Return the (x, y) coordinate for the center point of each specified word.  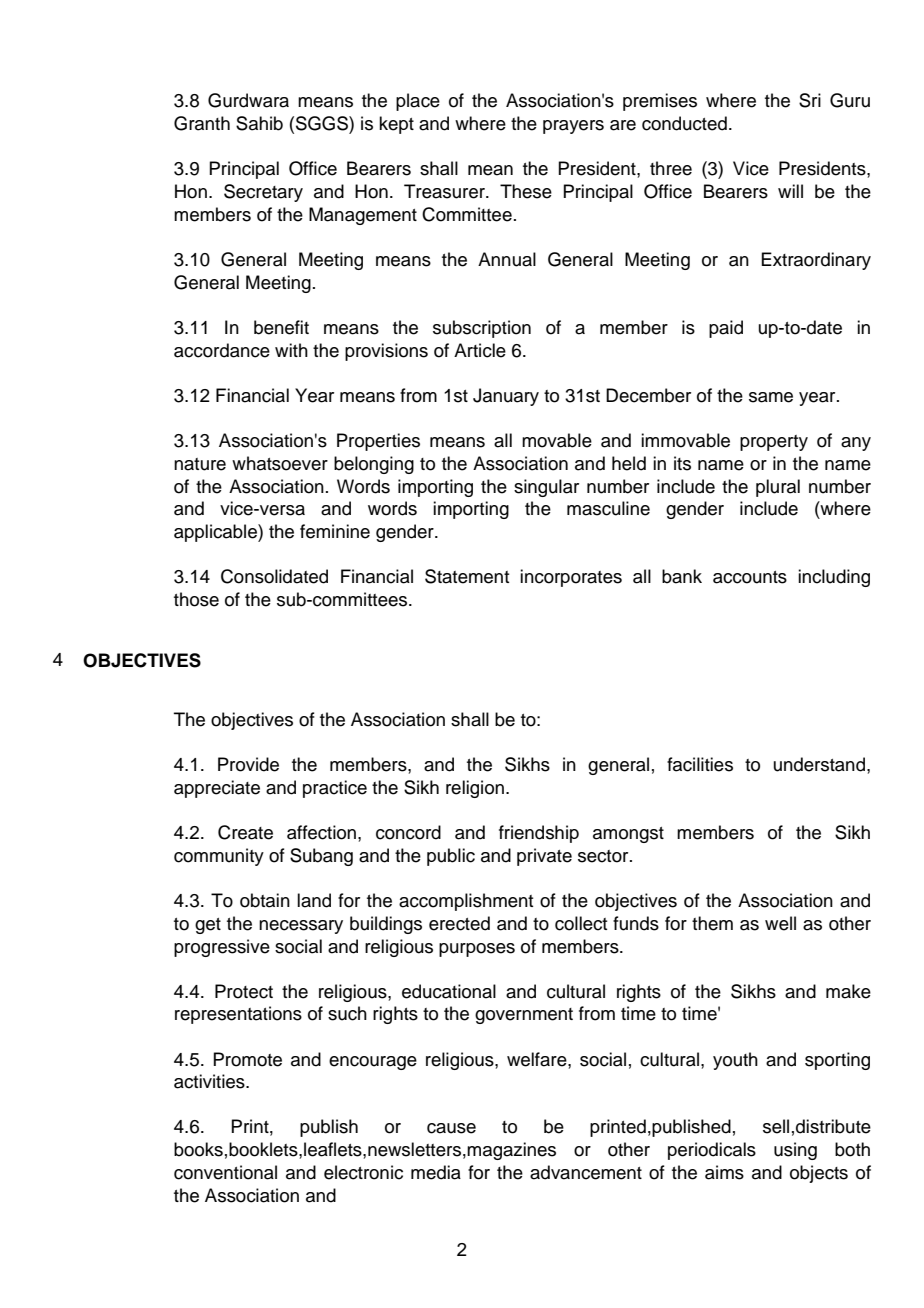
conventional (225, 1172)
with (291, 350)
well (780, 923)
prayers (573, 127)
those (196, 599)
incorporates (571, 578)
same (771, 397)
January (506, 397)
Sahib (259, 123)
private (544, 857)
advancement (586, 1172)
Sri (810, 100)
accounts (750, 577)
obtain (265, 900)
